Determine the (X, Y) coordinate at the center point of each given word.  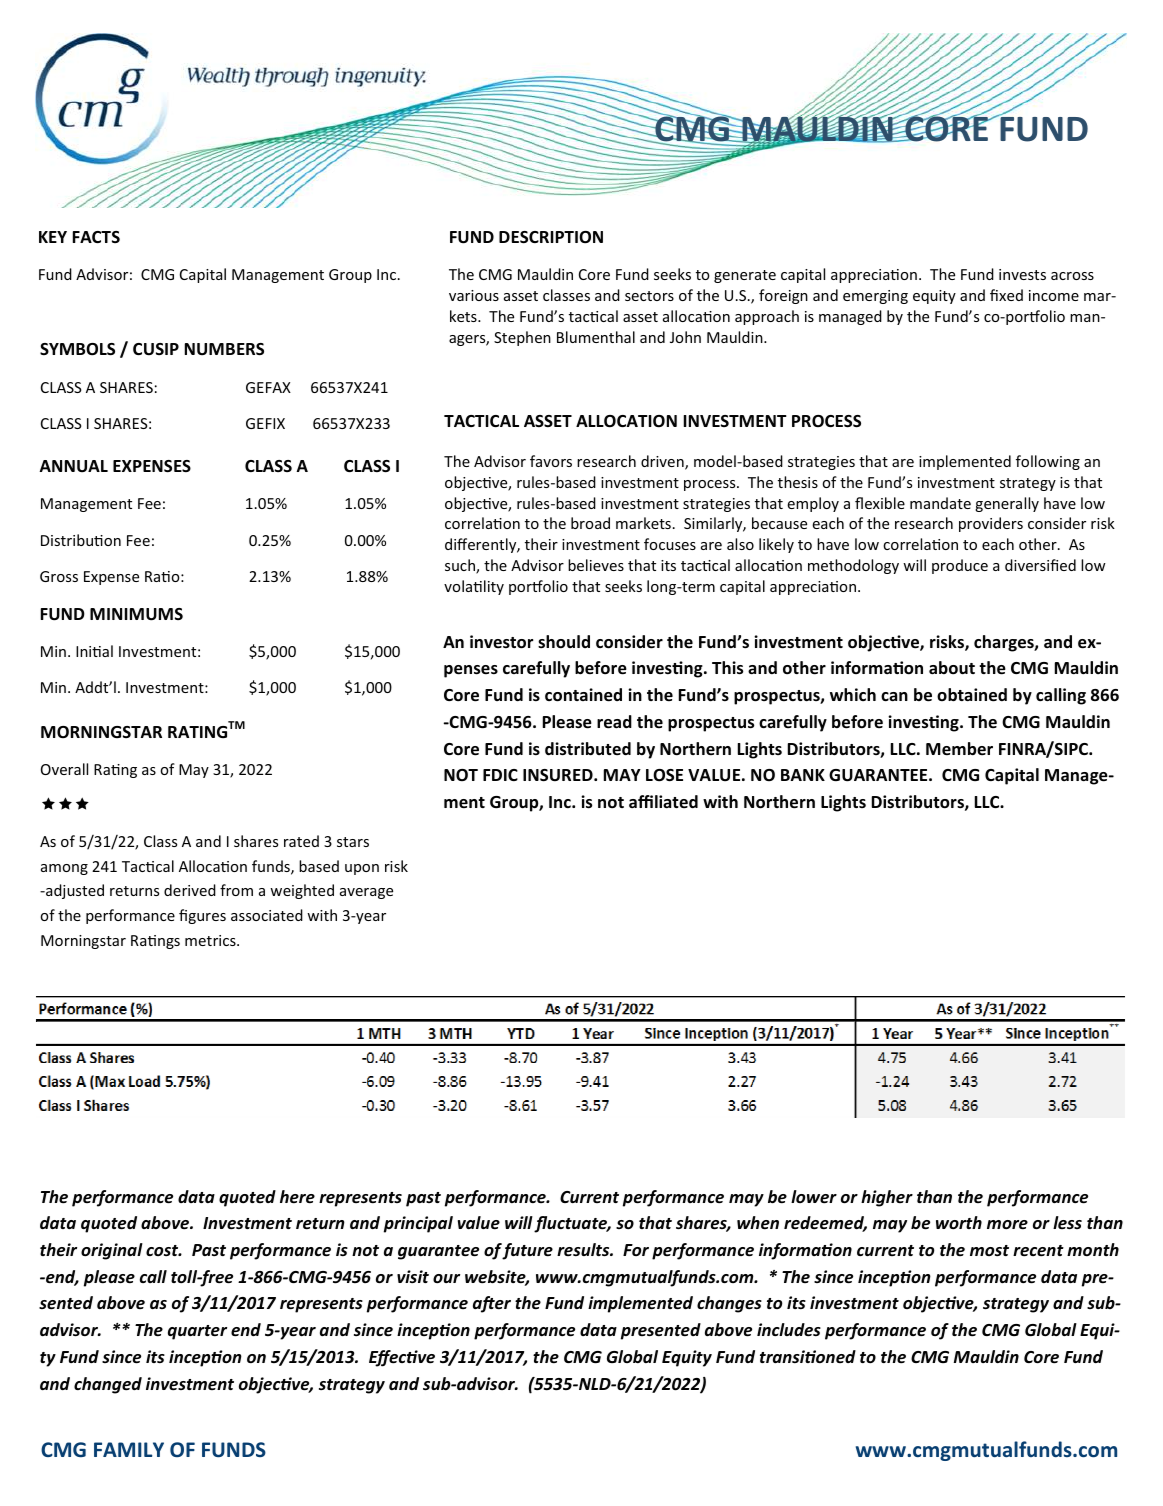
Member (959, 749)
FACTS (96, 237)
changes (729, 1304)
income (1054, 295)
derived (190, 890)
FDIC (500, 775)
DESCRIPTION (551, 237)
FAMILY (129, 1449)
